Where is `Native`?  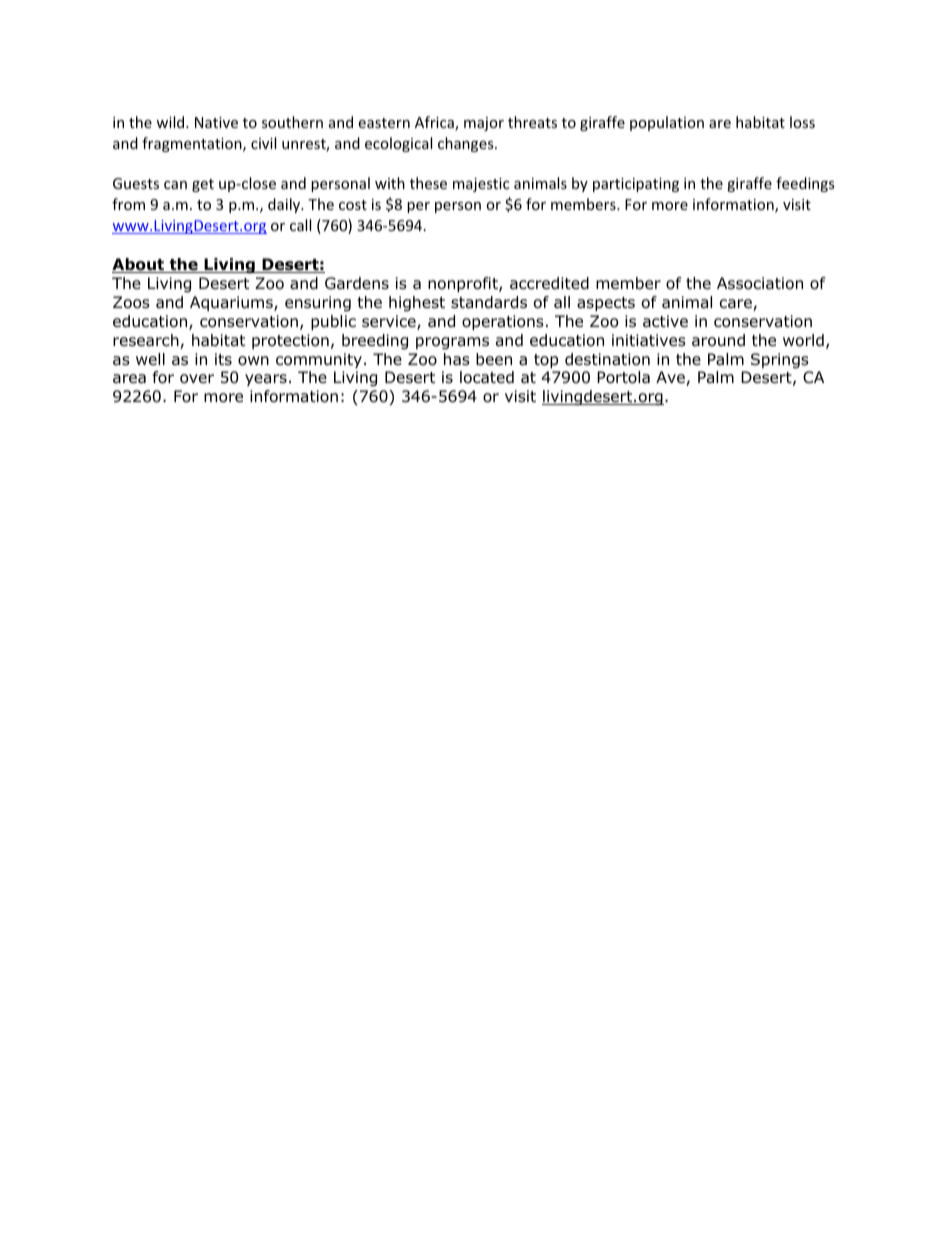 Native is located at coordinates (216, 122).
